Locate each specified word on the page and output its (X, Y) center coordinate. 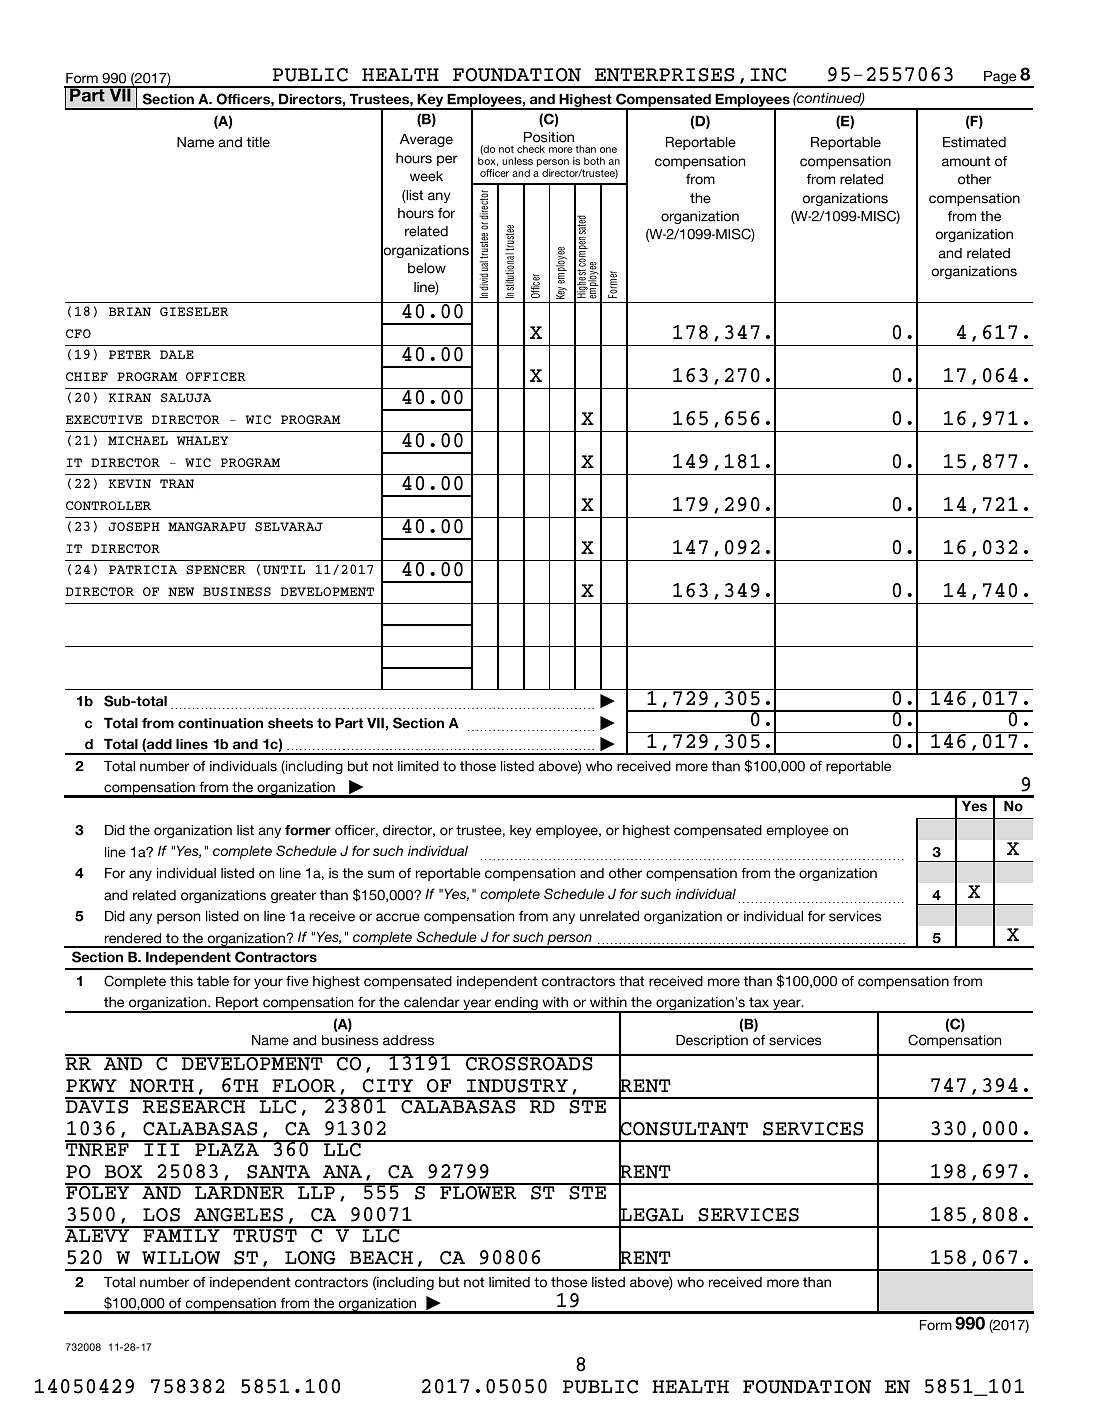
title (258, 142)
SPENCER (216, 569)
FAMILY (181, 1234)
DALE (177, 354)
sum (381, 874)
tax (759, 1002)
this (181, 981)
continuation (220, 723)
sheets (290, 723)
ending (516, 1005)
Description (712, 1041)
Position (549, 137)
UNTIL (284, 569)
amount (966, 161)
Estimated (974, 142)
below (427, 268)
